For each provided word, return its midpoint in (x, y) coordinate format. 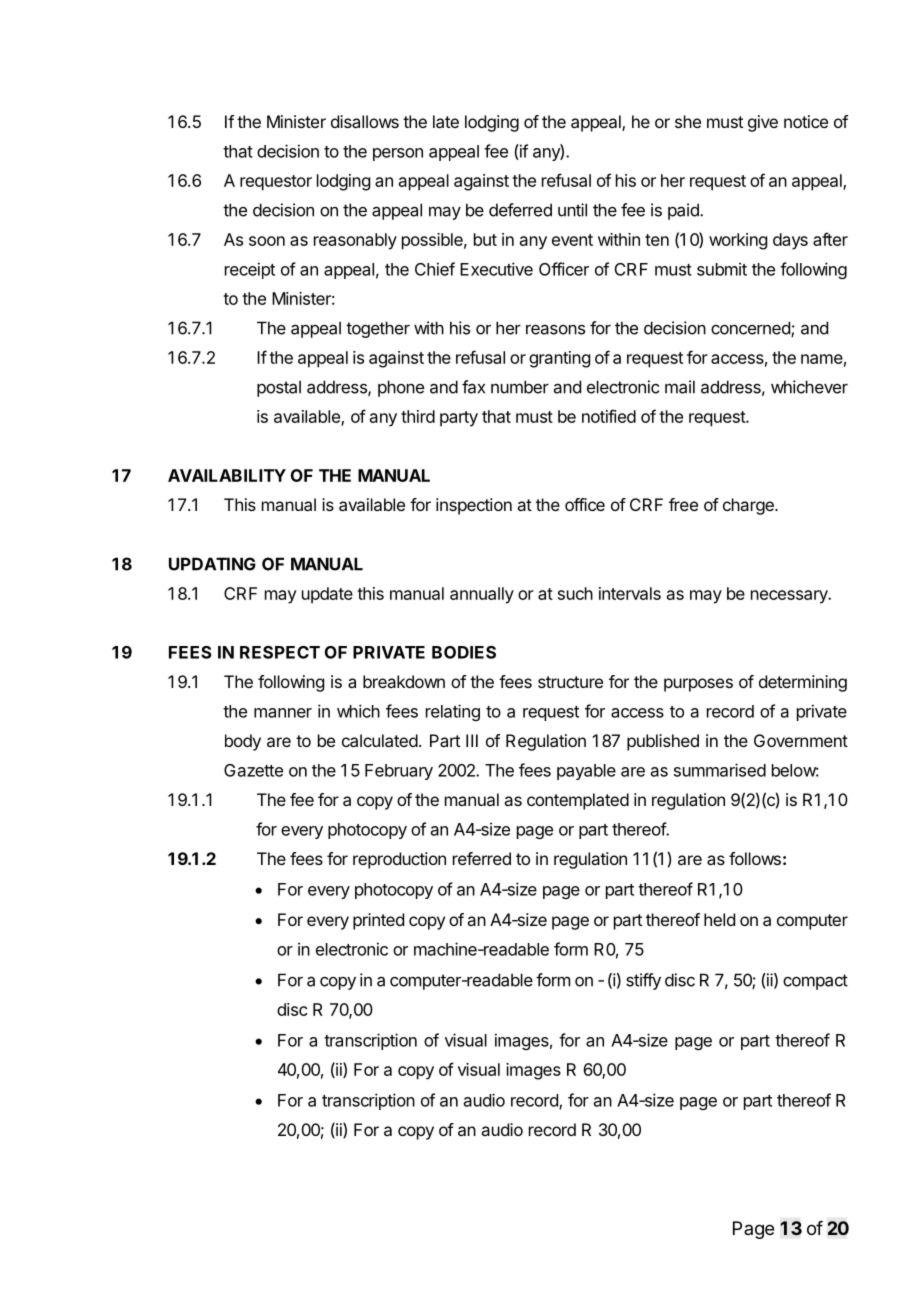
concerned (751, 329)
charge (749, 506)
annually (482, 595)
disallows (365, 121)
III (472, 740)
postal (279, 388)
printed (378, 921)
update (327, 595)
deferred (520, 210)
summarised (720, 770)
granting (559, 359)
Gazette (253, 770)
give (763, 123)
